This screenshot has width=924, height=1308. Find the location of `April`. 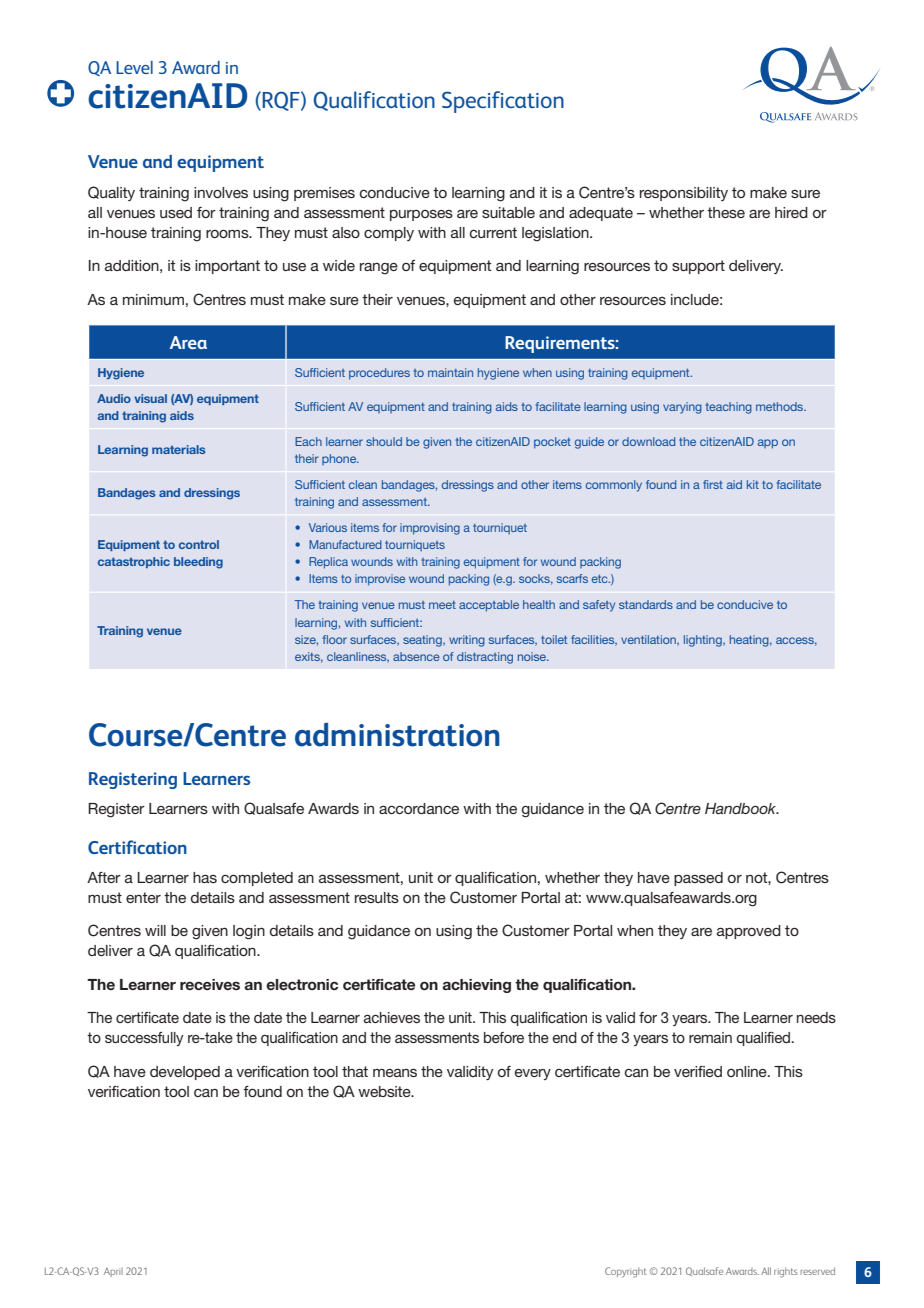

April is located at coordinates (113, 1272).
